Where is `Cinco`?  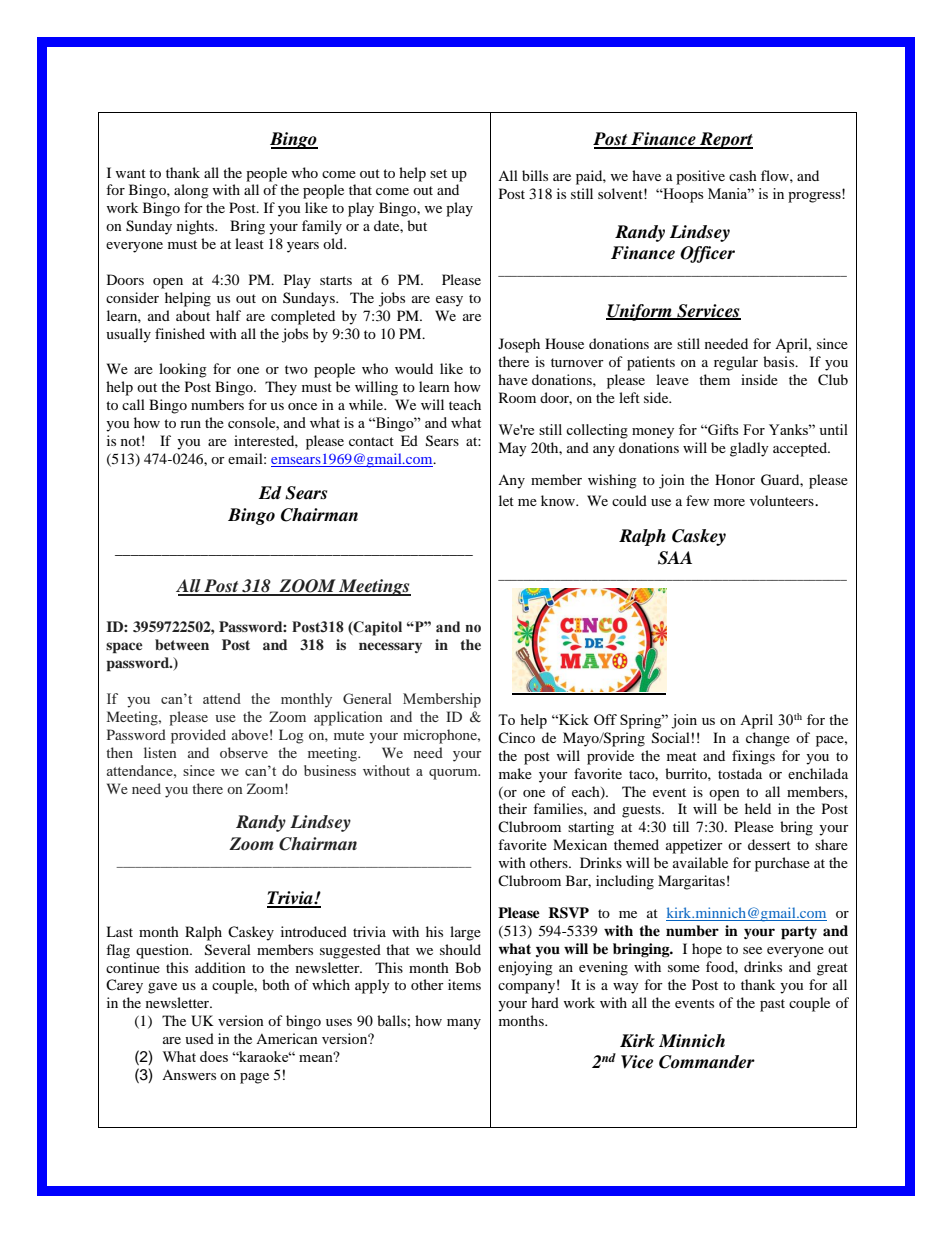
Cinco is located at coordinates (516, 737).
